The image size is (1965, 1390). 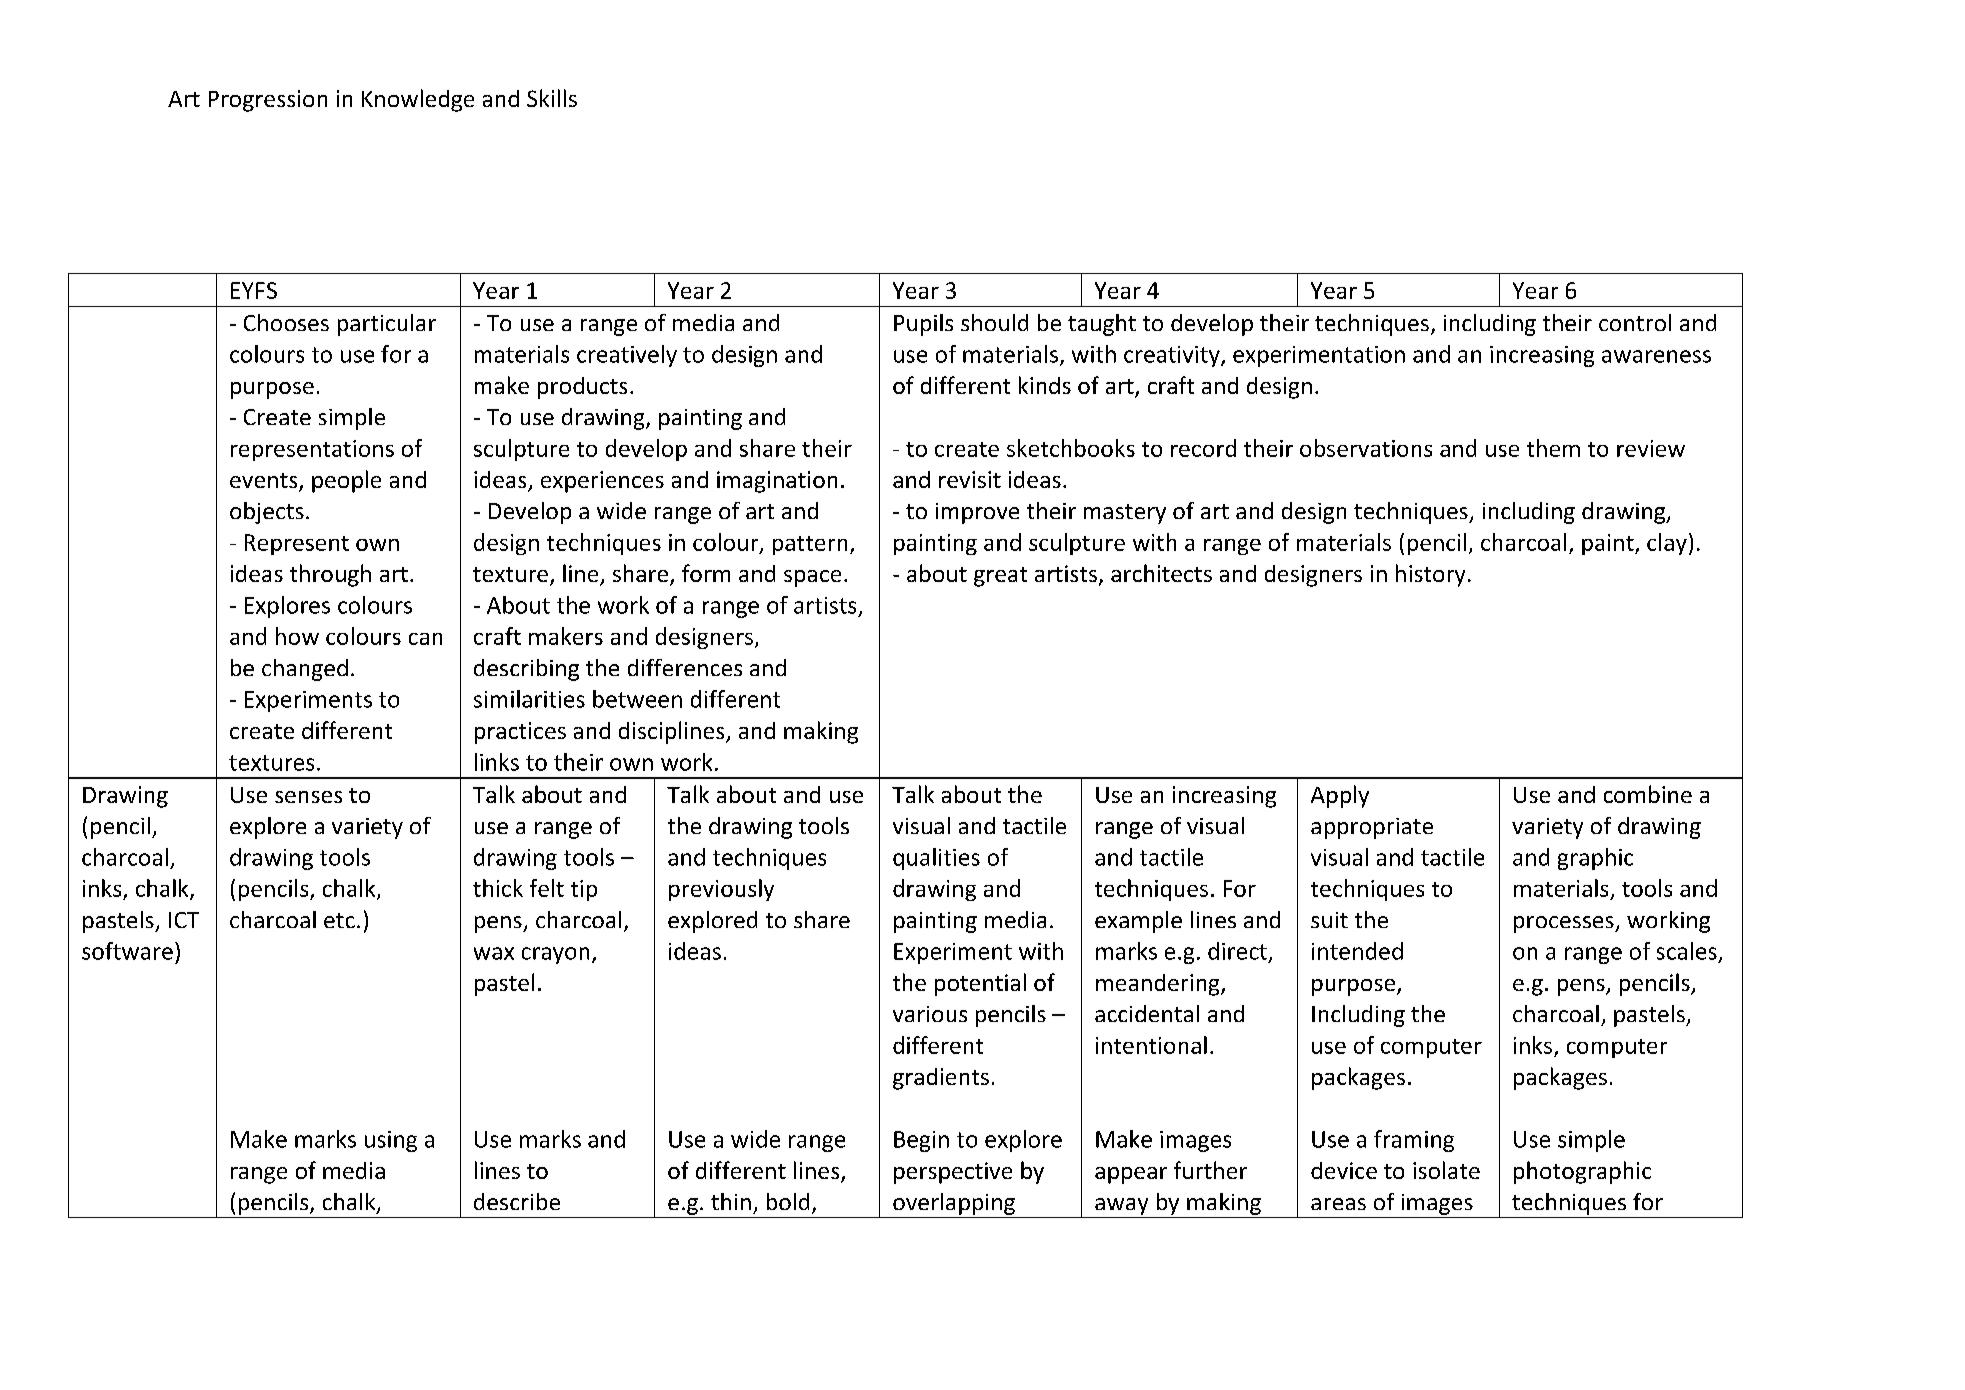 What do you see at coordinates (685, 667) in the screenshot?
I see `differences` at bounding box center [685, 667].
